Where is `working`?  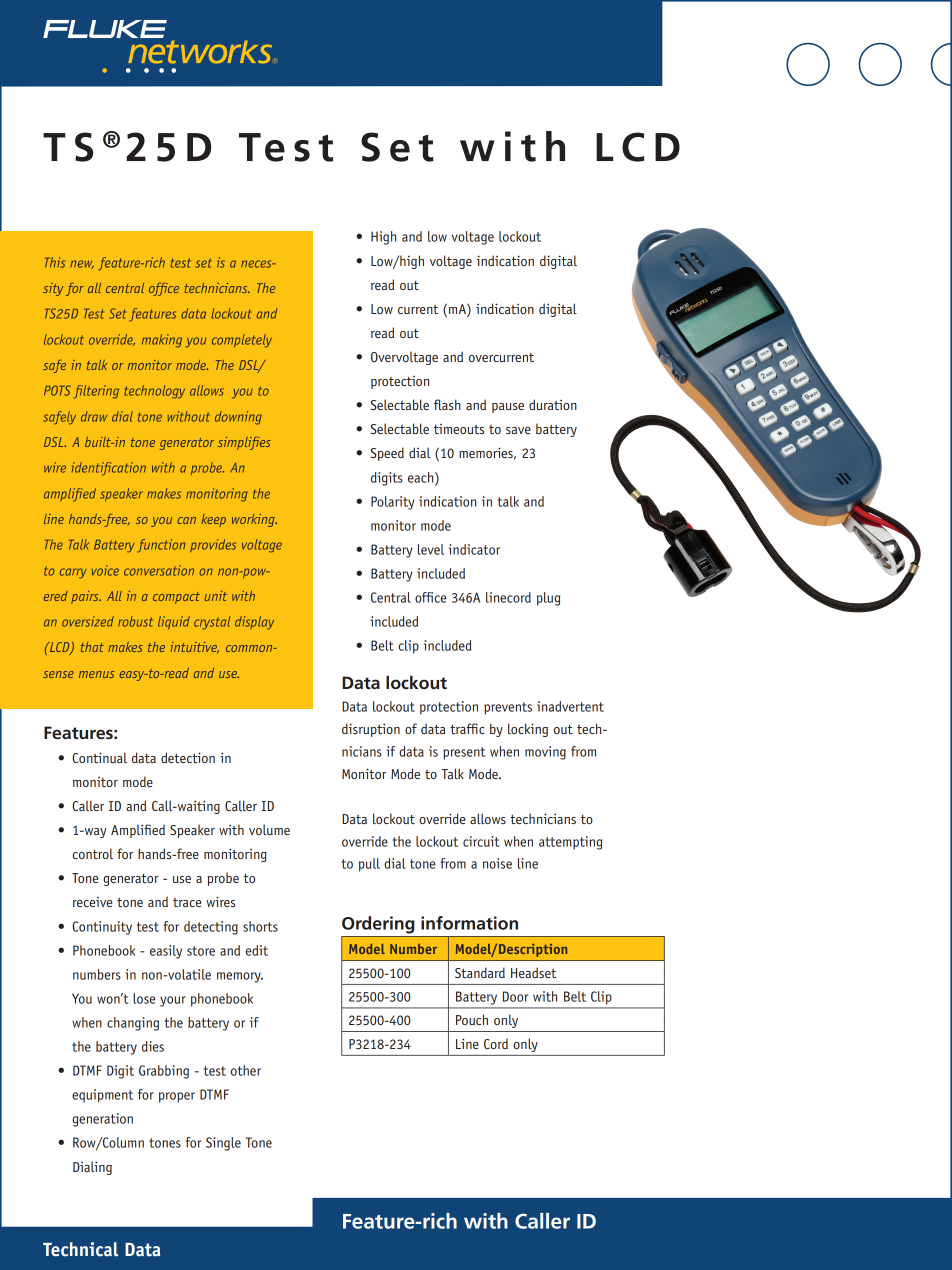 working is located at coordinates (254, 520).
